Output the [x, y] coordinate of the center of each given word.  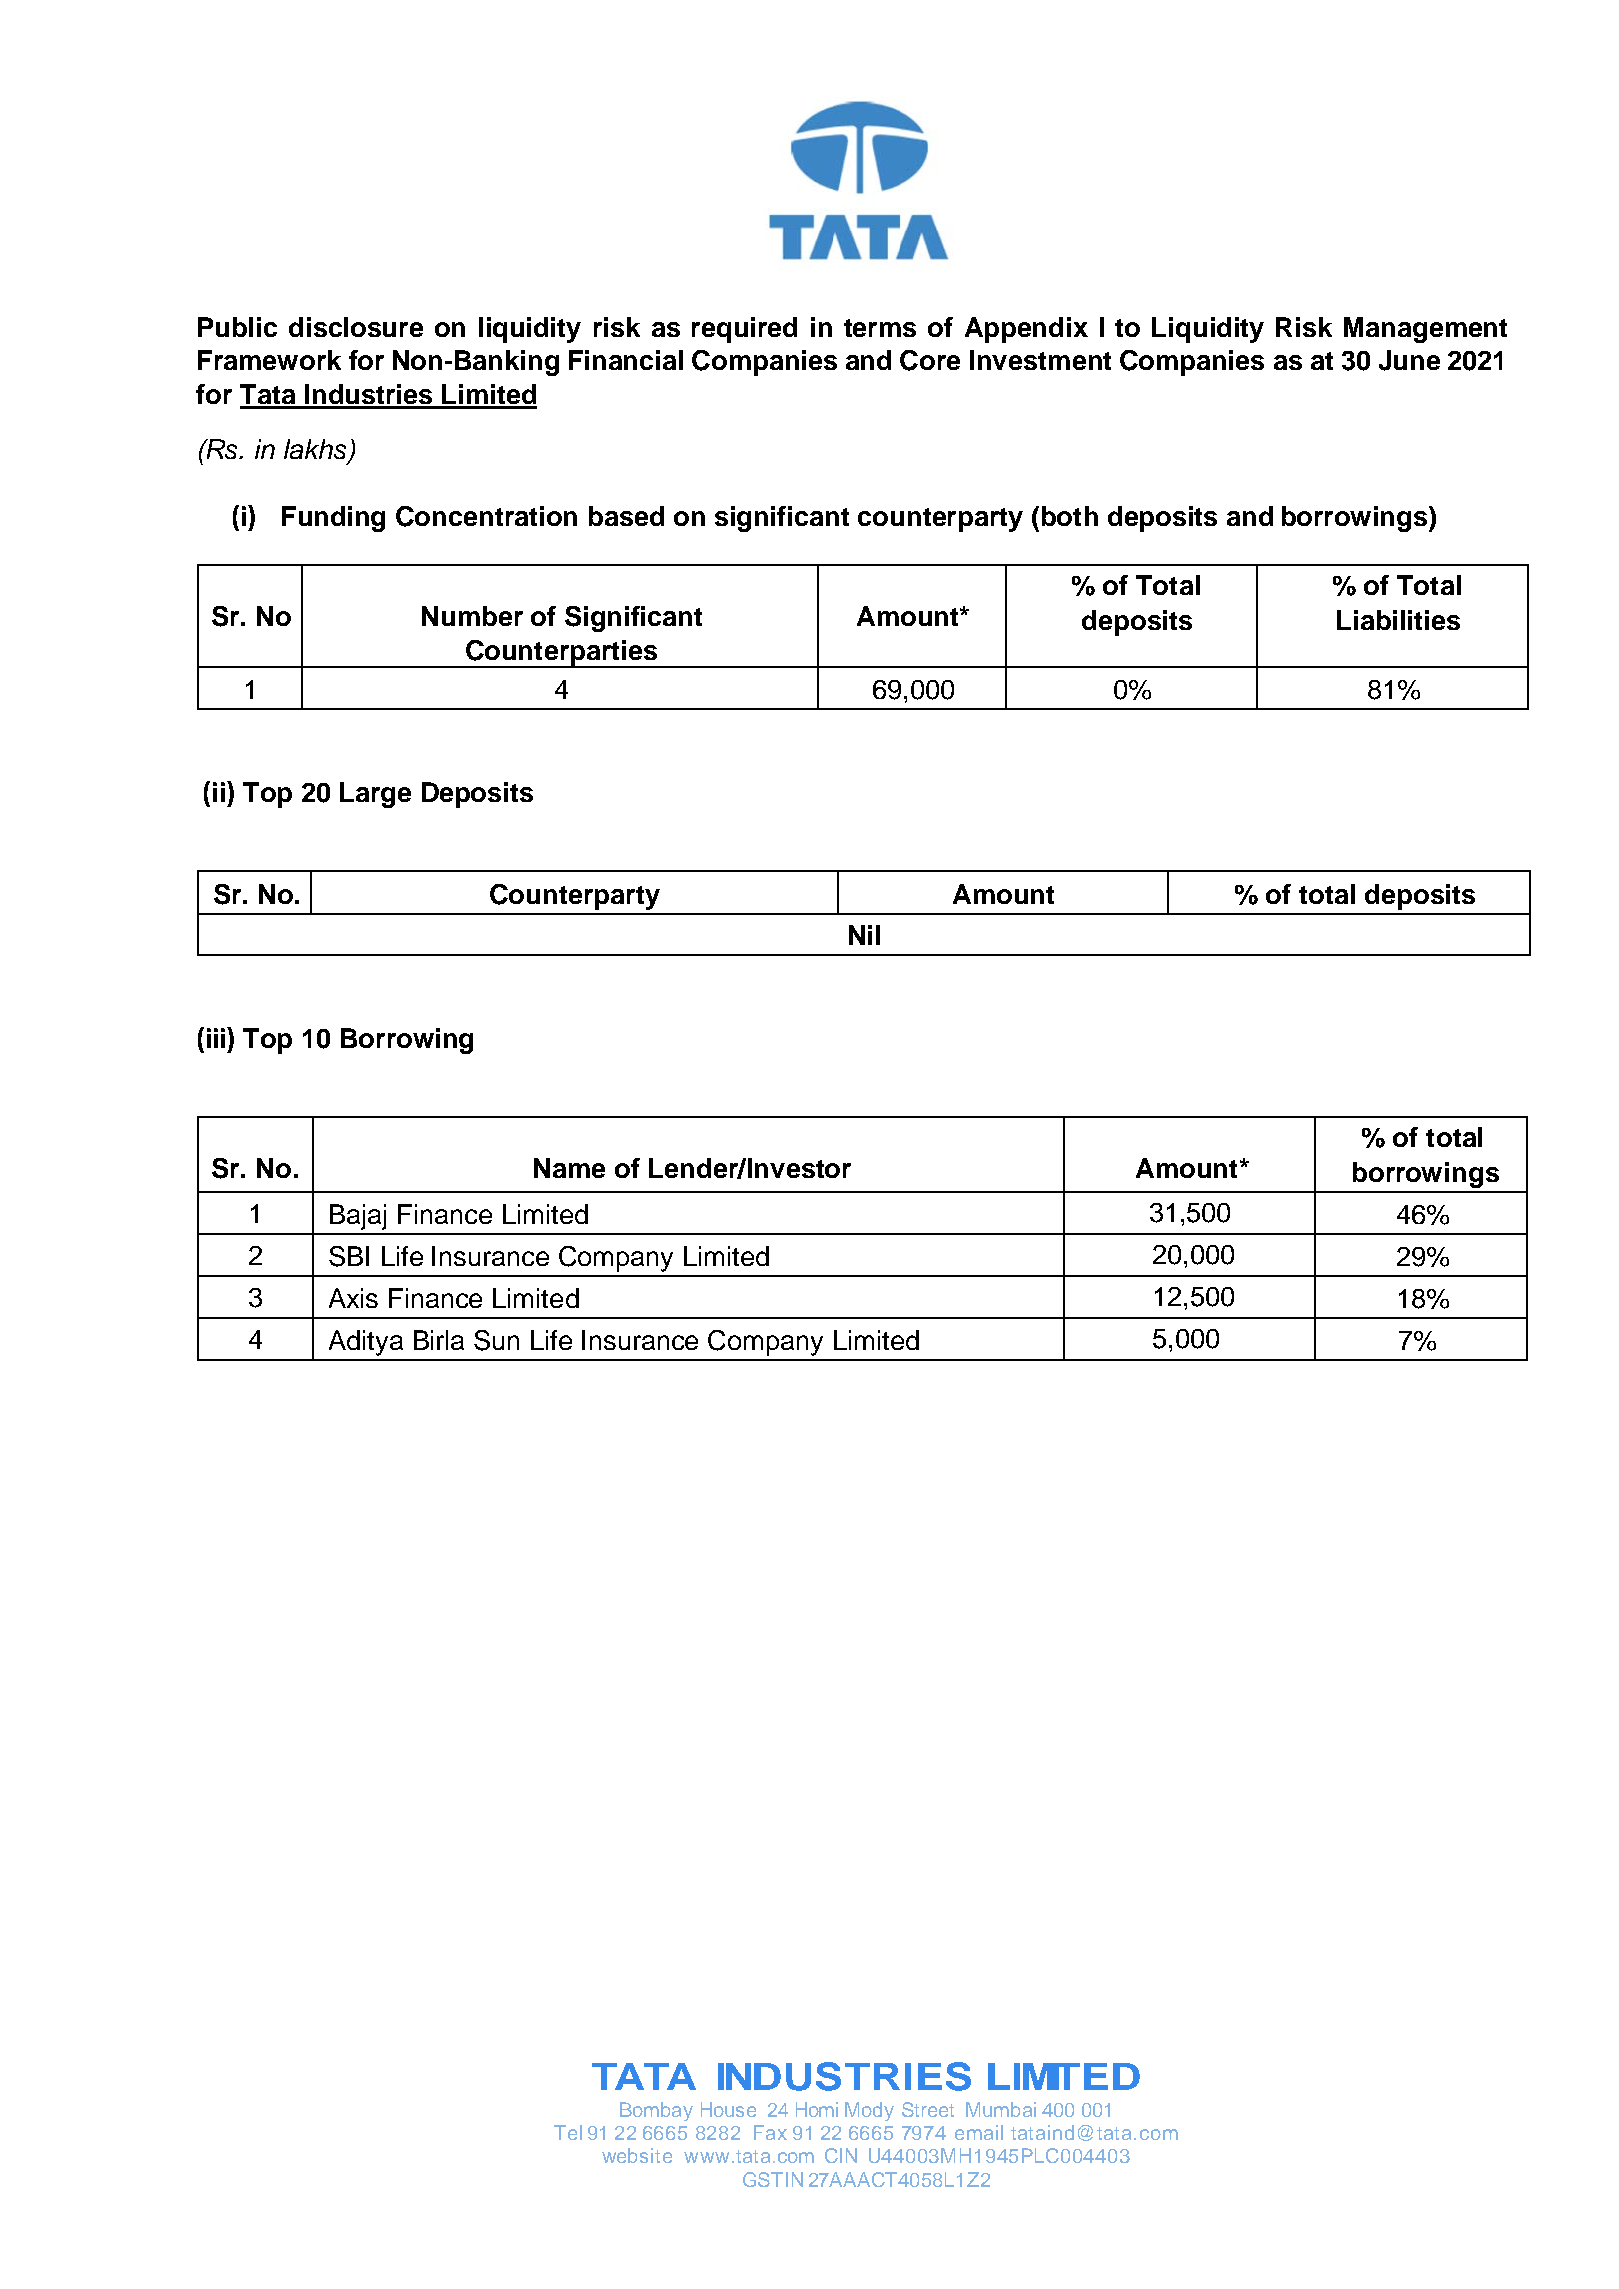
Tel [568, 2132]
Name [569, 1168]
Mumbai [1001, 2109]
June [1409, 360]
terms [880, 328]
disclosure [356, 327]
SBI [349, 1256]
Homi [817, 2109]
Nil [864, 935]
